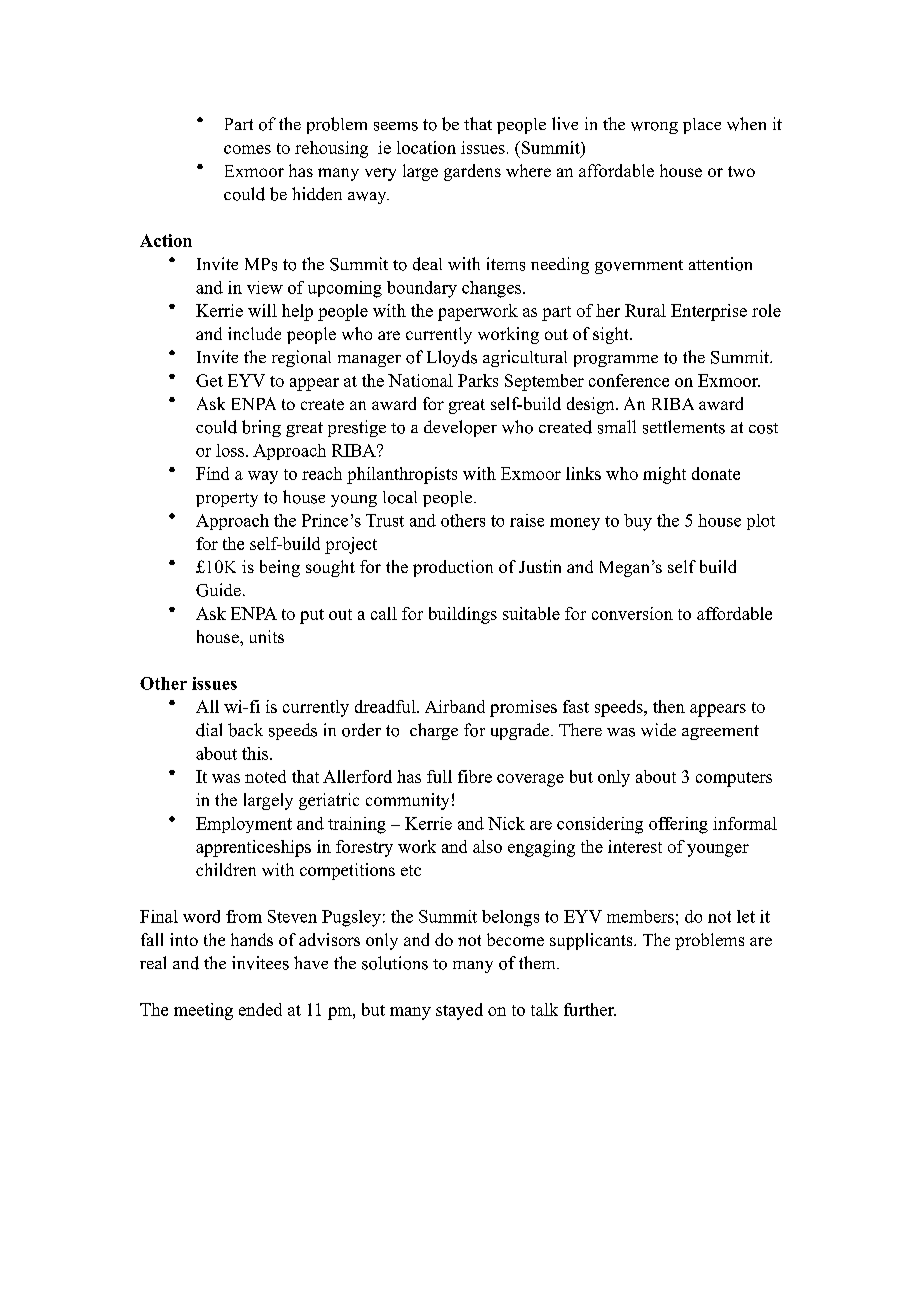 The height and width of the document is (1308, 924). Describe the element at coordinates (203, 1011) in the document. I see `meeting` at that location.
